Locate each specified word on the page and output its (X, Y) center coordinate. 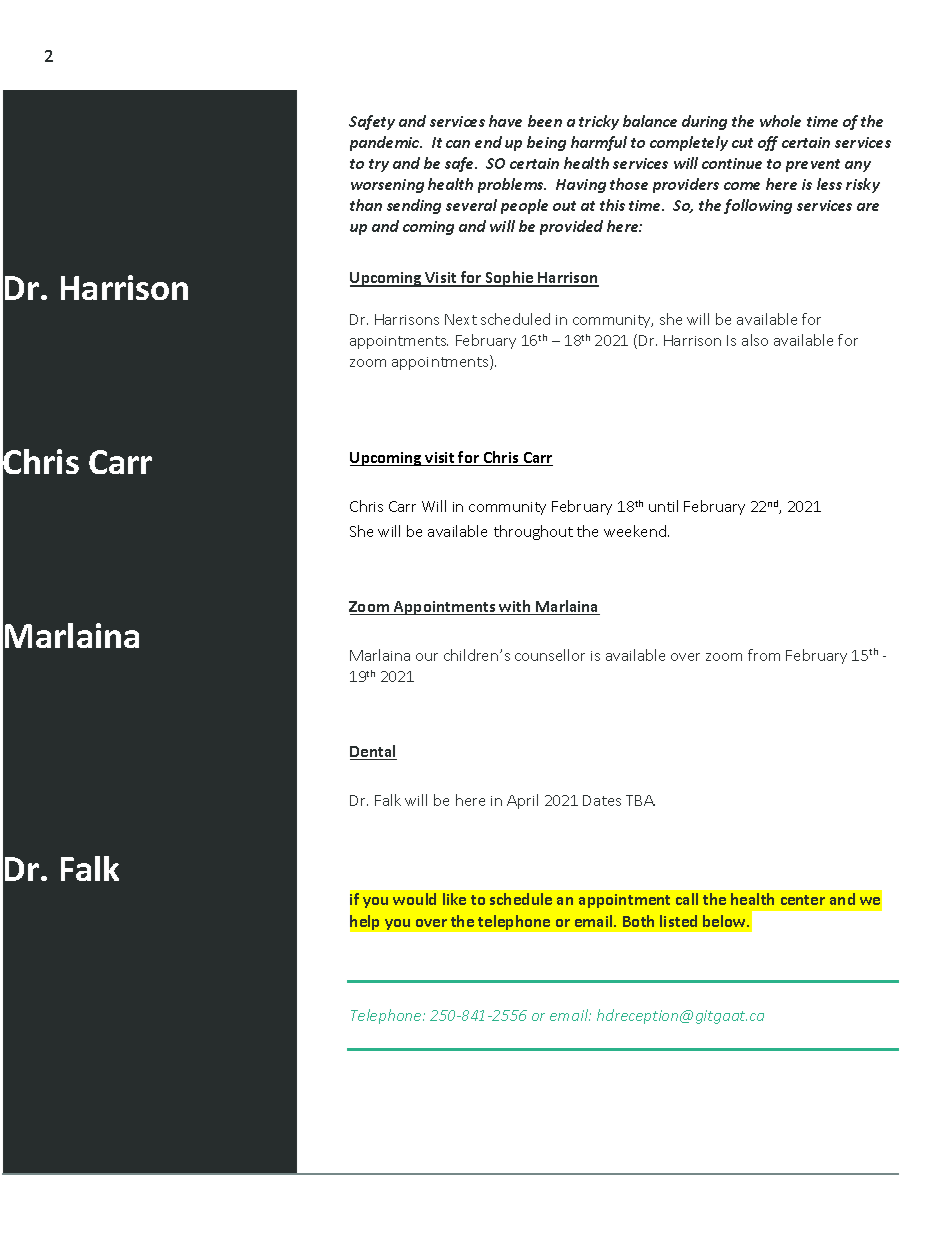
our (427, 657)
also (755, 340)
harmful (599, 143)
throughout (533, 532)
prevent (813, 165)
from (764, 655)
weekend (636, 531)
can (458, 144)
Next (461, 319)
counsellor (550, 655)
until (663, 506)
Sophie (510, 279)
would (414, 899)
